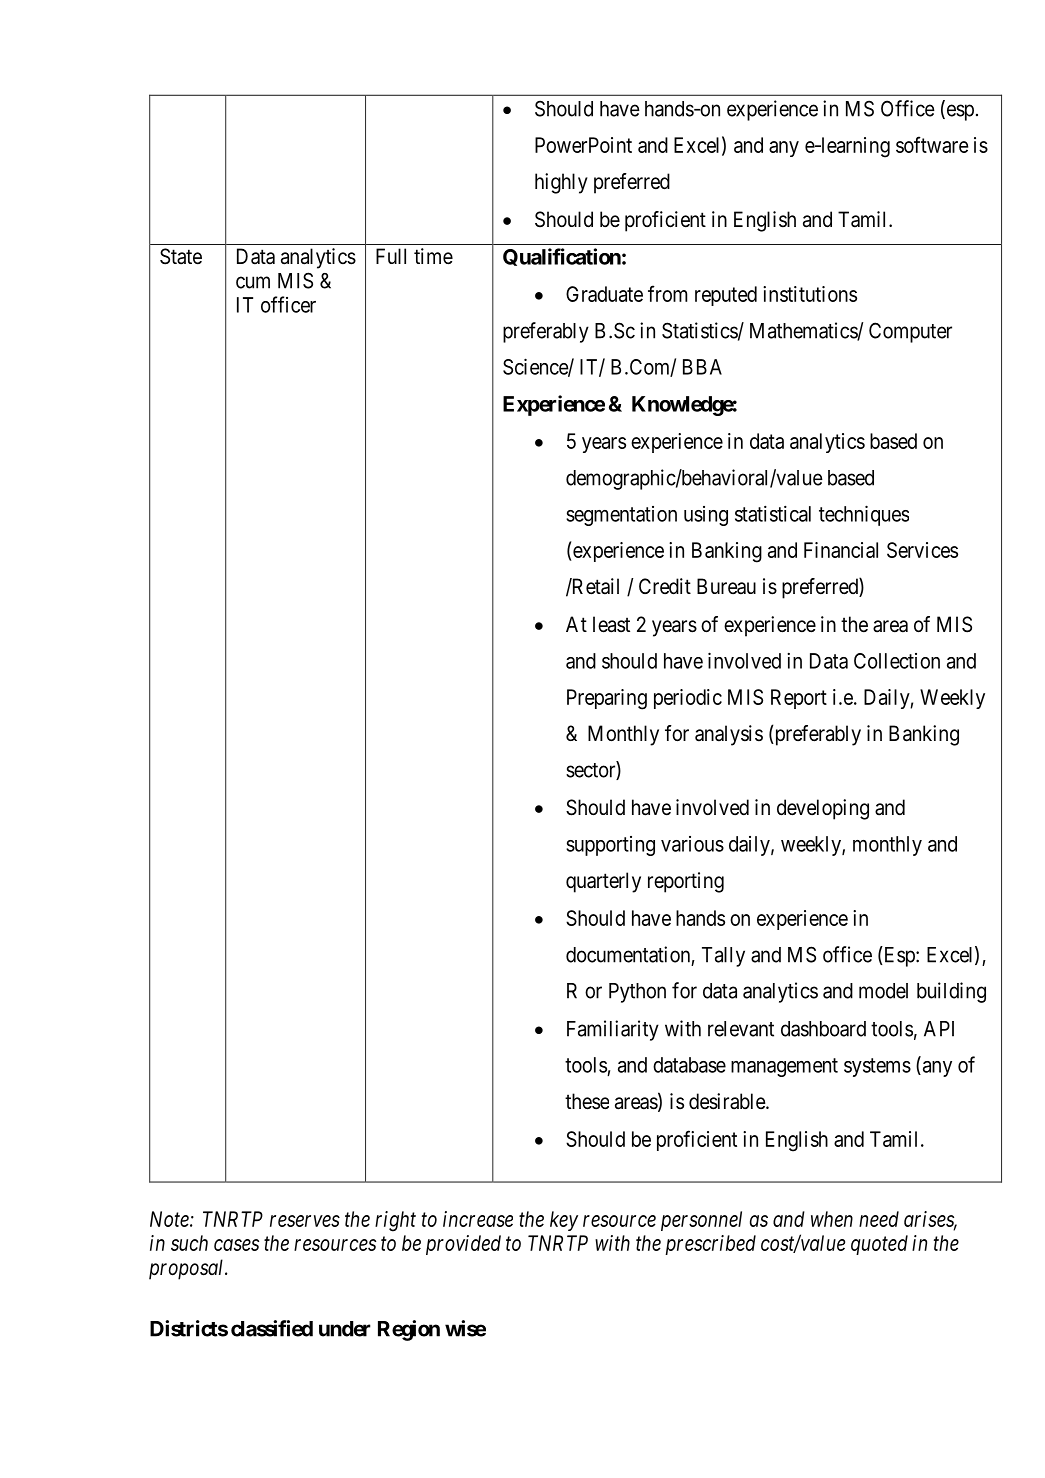  I want to click on key, so click(564, 1221).
